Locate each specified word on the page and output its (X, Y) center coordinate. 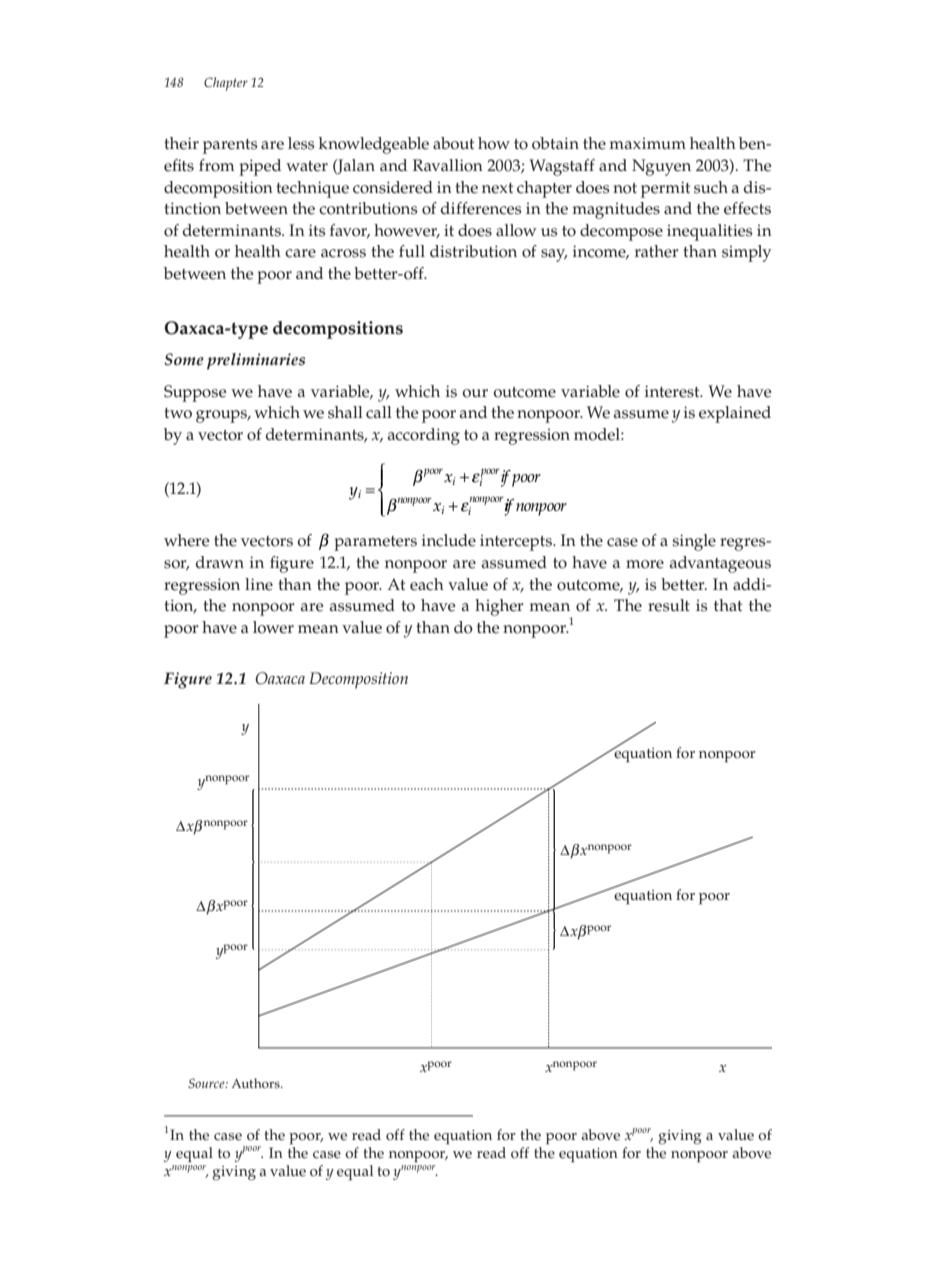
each (427, 584)
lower (273, 627)
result (669, 605)
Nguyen (661, 167)
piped (260, 167)
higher (499, 607)
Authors (256, 1083)
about (453, 143)
